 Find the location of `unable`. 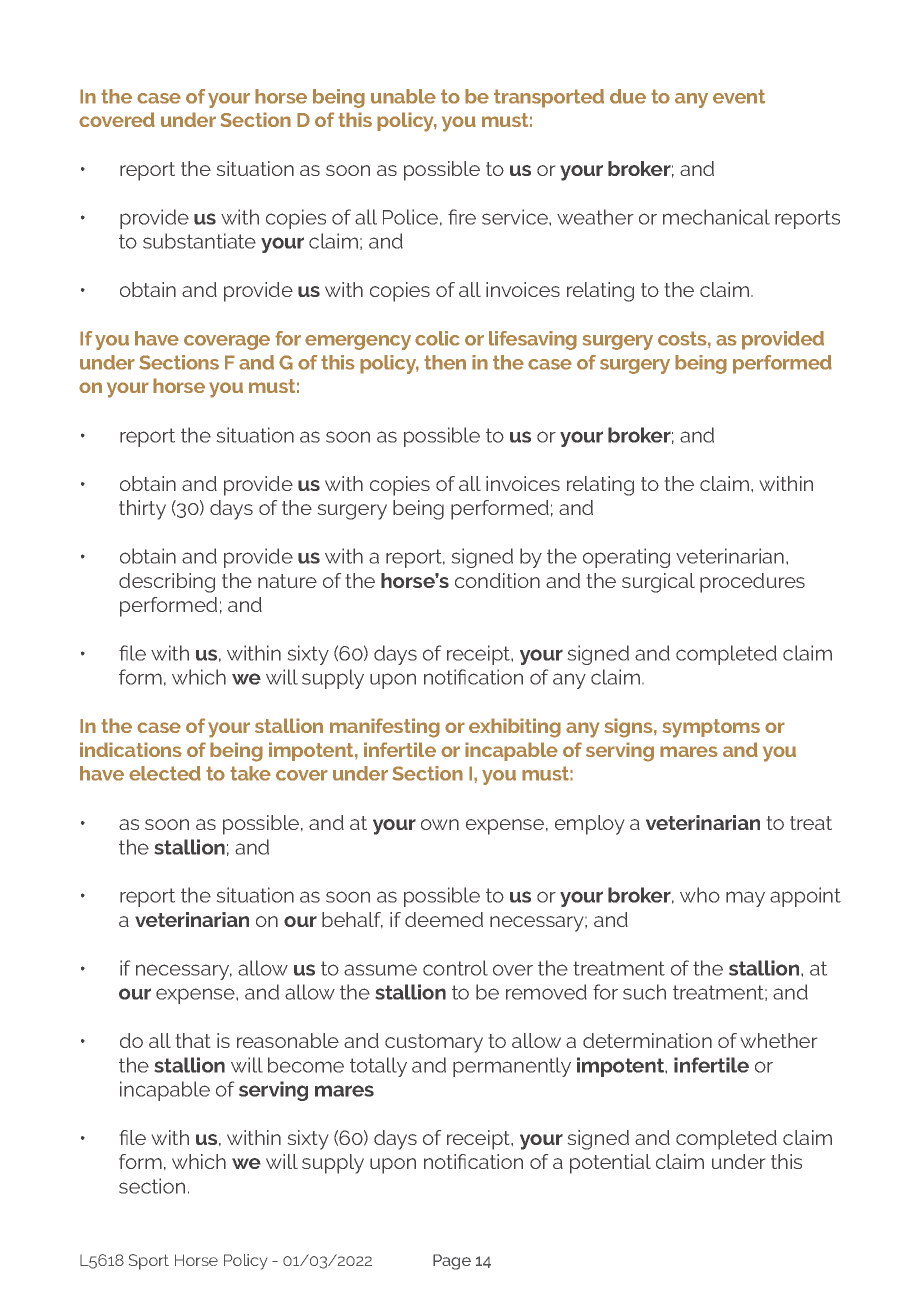

unable is located at coordinates (403, 96).
